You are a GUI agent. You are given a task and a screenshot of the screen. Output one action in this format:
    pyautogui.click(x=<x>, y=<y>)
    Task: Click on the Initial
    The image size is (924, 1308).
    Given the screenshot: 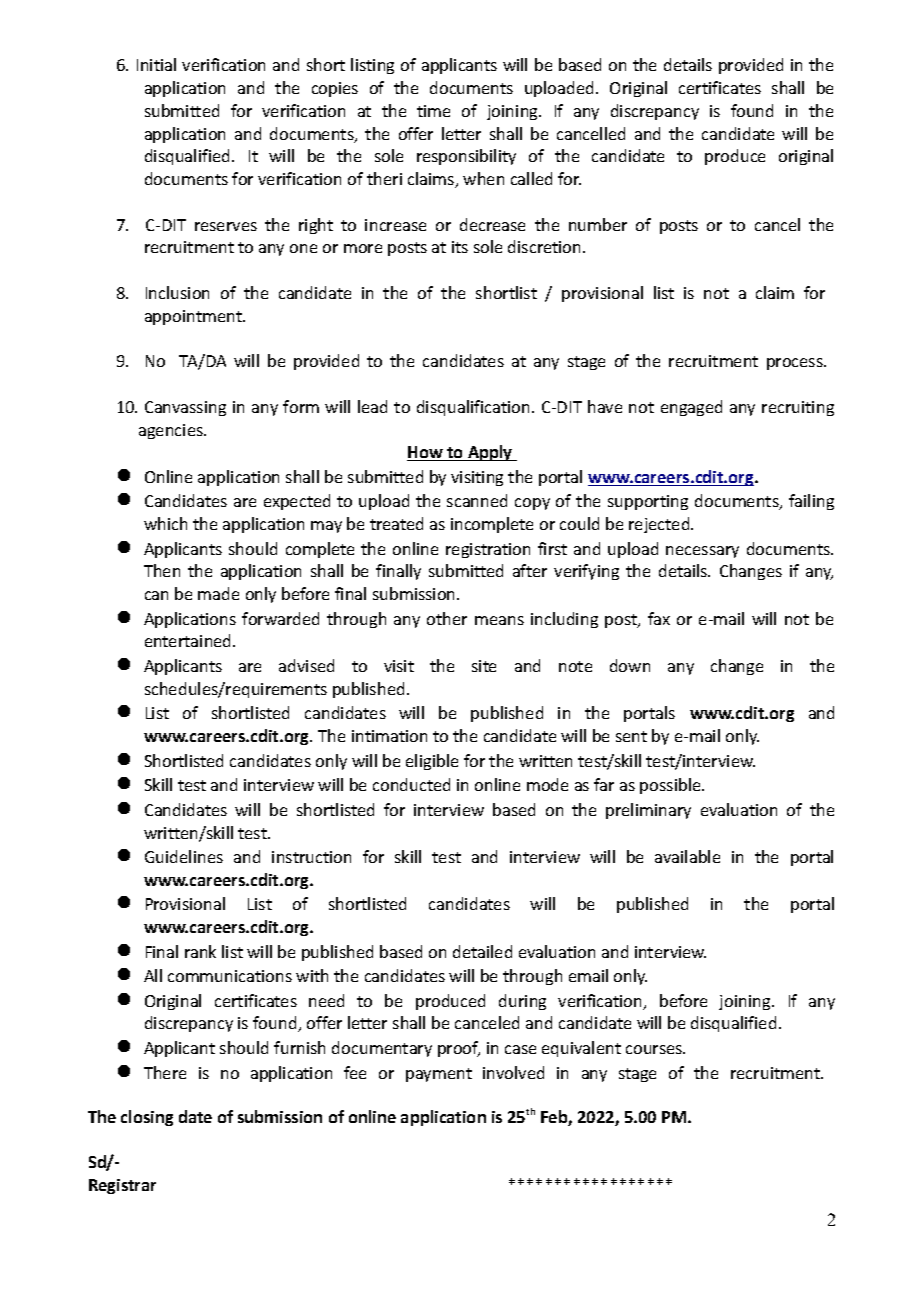 What is the action you would take?
    pyautogui.click(x=156, y=64)
